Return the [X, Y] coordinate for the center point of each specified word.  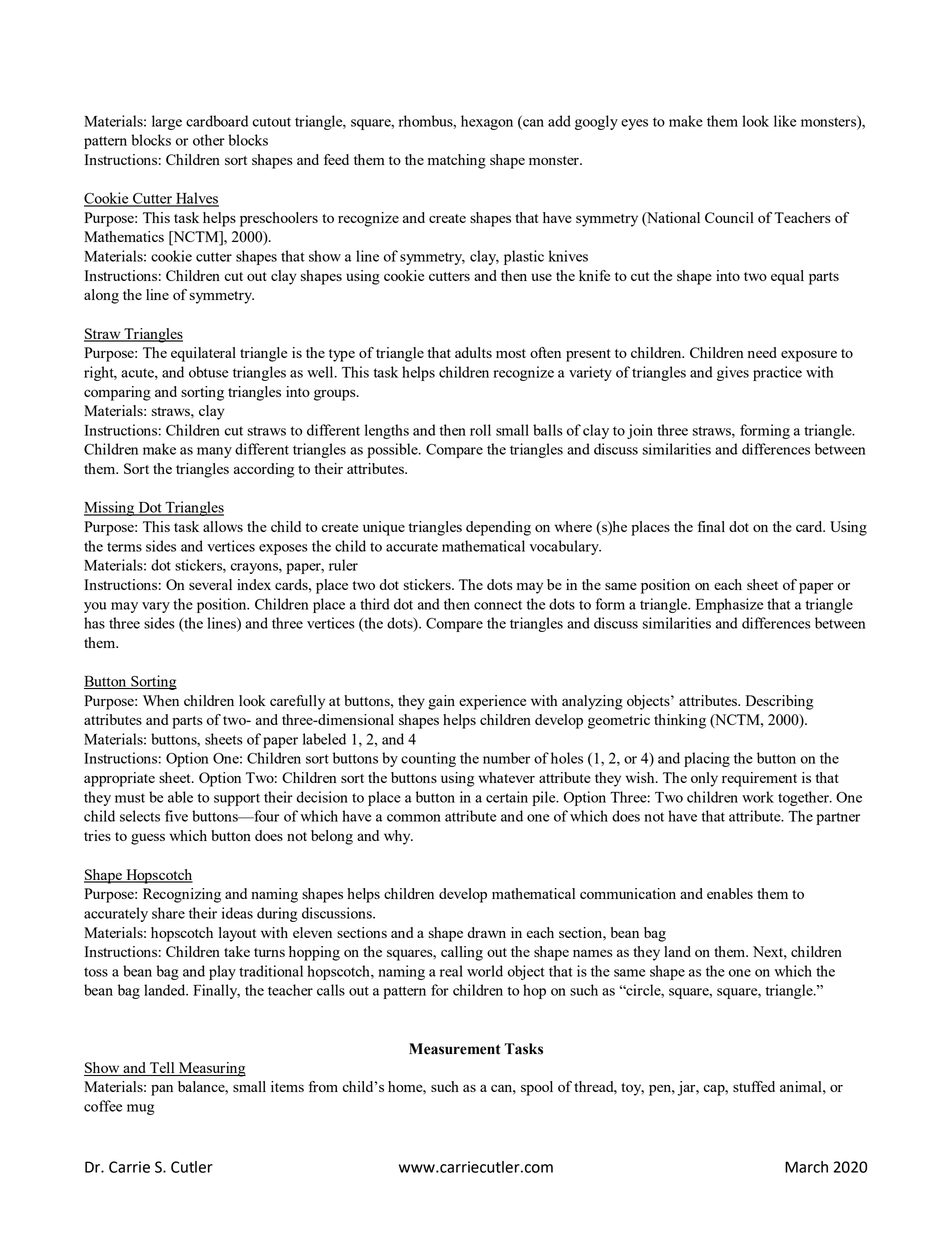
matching [457, 161]
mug [141, 1109]
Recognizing [182, 895]
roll [480, 430]
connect [498, 605]
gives [733, 373]
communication [628, 893]
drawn [486, 932]
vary [156, 607]
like [785, 121]
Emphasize [729, 605]
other [209, 140]
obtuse [208, 372]
